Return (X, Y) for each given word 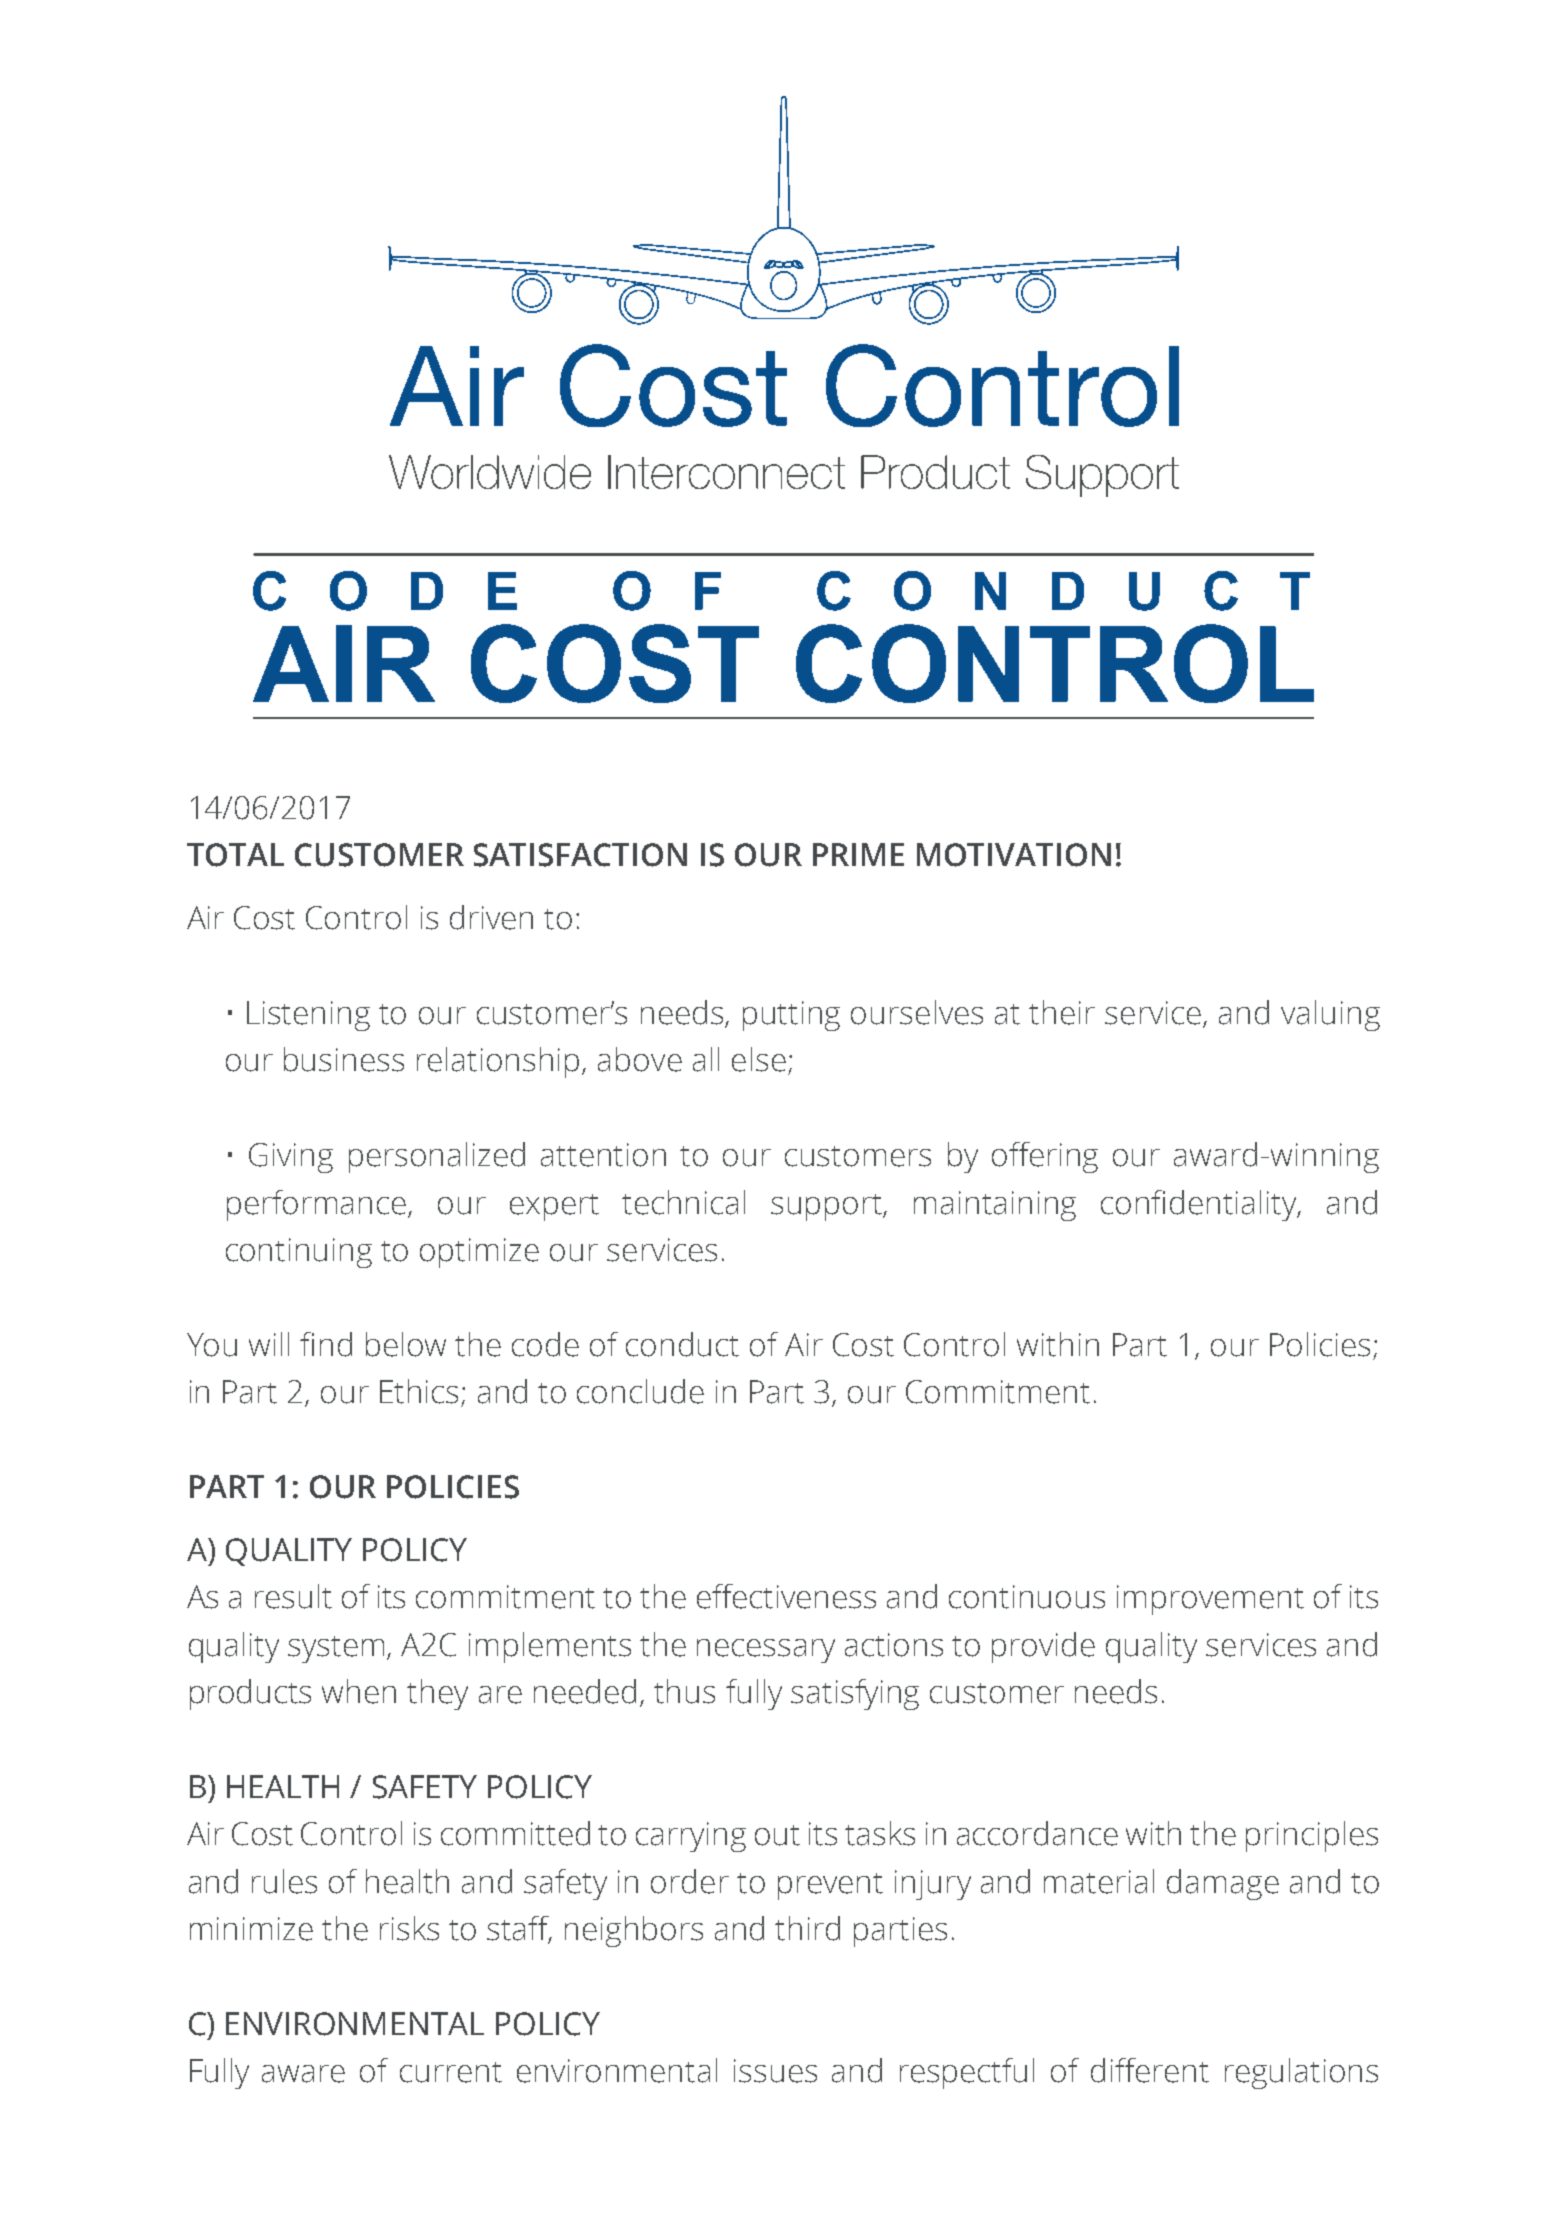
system (336, 1649)
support (828, 1207)
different (1150, 2070)
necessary (766, 1651)
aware (303, 2074)
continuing (299, 1253)
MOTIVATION (1014, 855)
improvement (1210, 1600)
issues (775, 2071)
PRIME (858, 854)
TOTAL (235, 855)
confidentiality (1200, 1205)
